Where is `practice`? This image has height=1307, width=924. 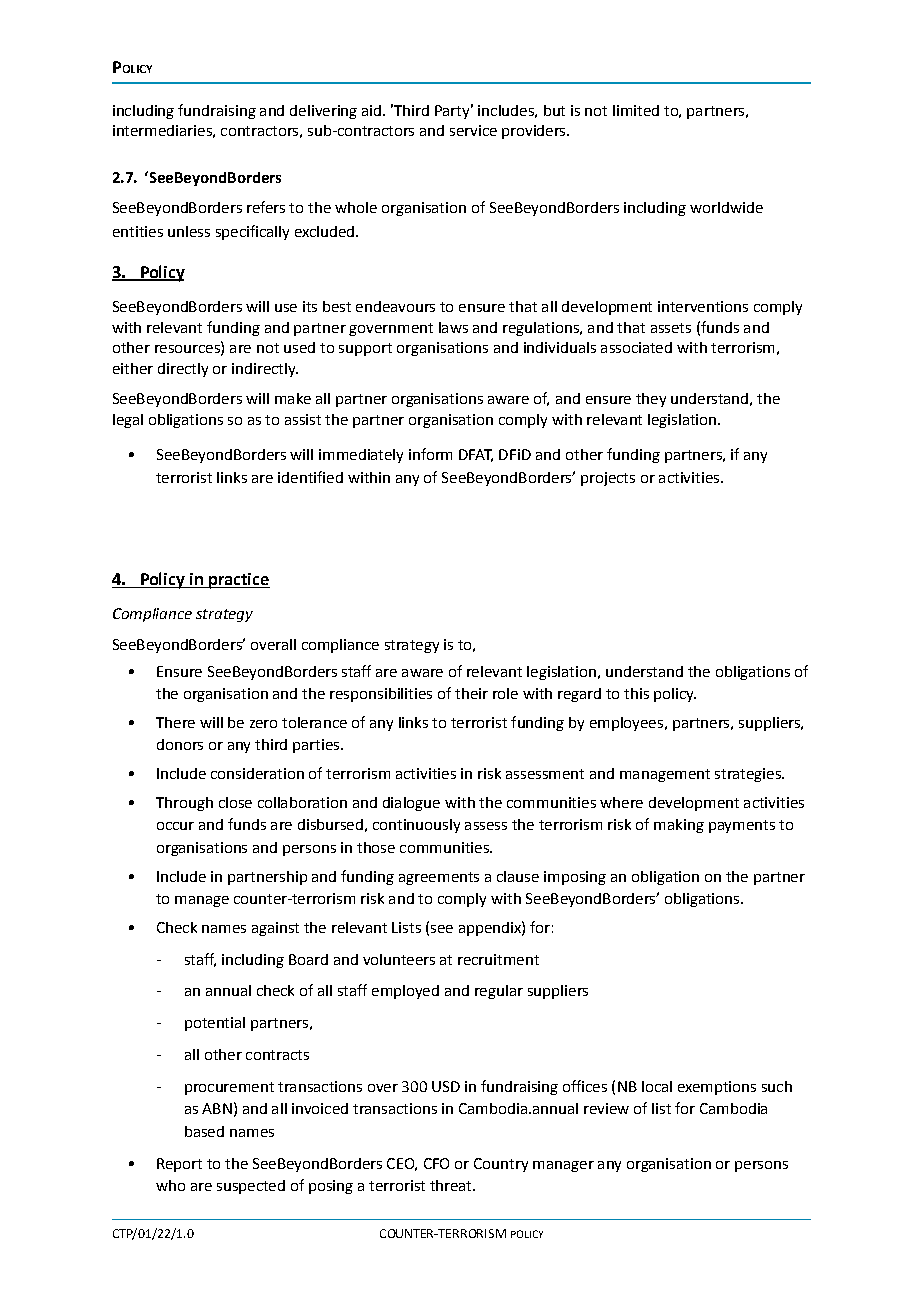
practice is located at coordinates (238, 581).
